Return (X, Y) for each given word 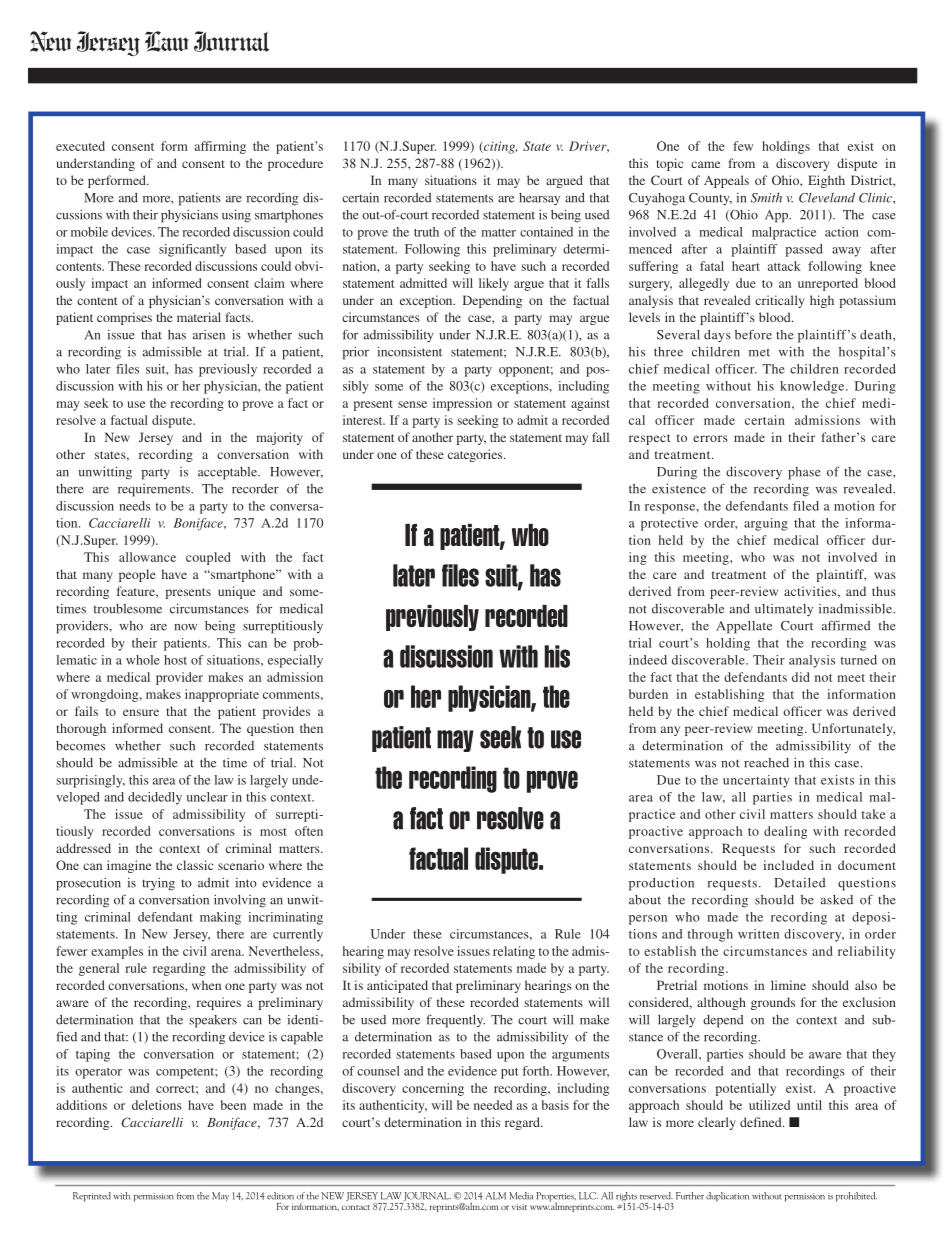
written (758, 934)
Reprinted (92, 1197)
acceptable (228, 473)
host (175, 660)
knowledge (813, 387)
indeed (648, 660)
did (801, 677)
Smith (766, 198)
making (220, 918)
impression (462, 404)
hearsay (539, 199)
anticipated (397, 986)
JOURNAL (426, 1198)
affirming (220, 147)
